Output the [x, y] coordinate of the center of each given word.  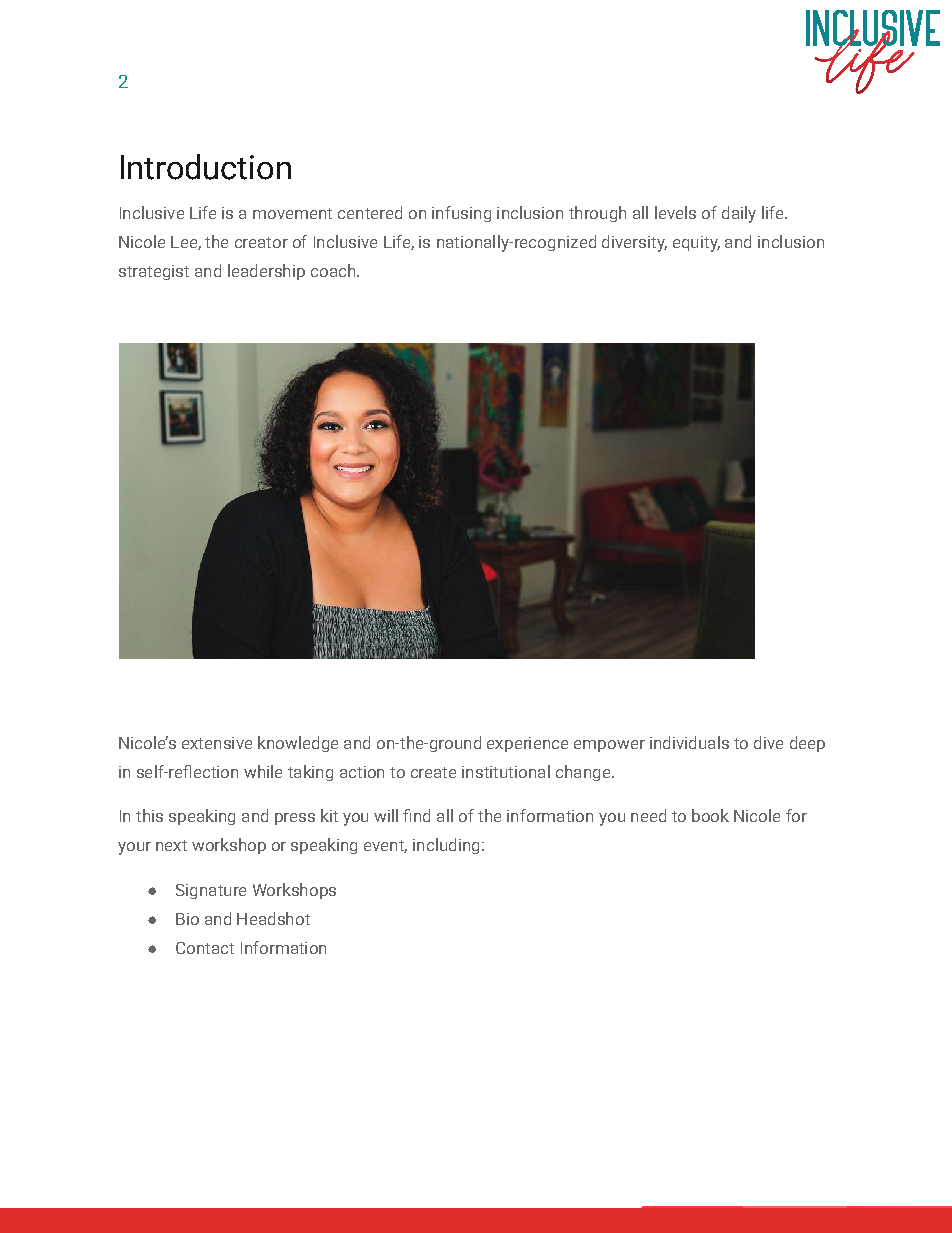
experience [527, 744]
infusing [461, 214]
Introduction [206, 167]
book [710, 815]
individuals [689, 742]
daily [739, 214]
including [446, 846]
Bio [187, 919]
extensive [217, 743]
